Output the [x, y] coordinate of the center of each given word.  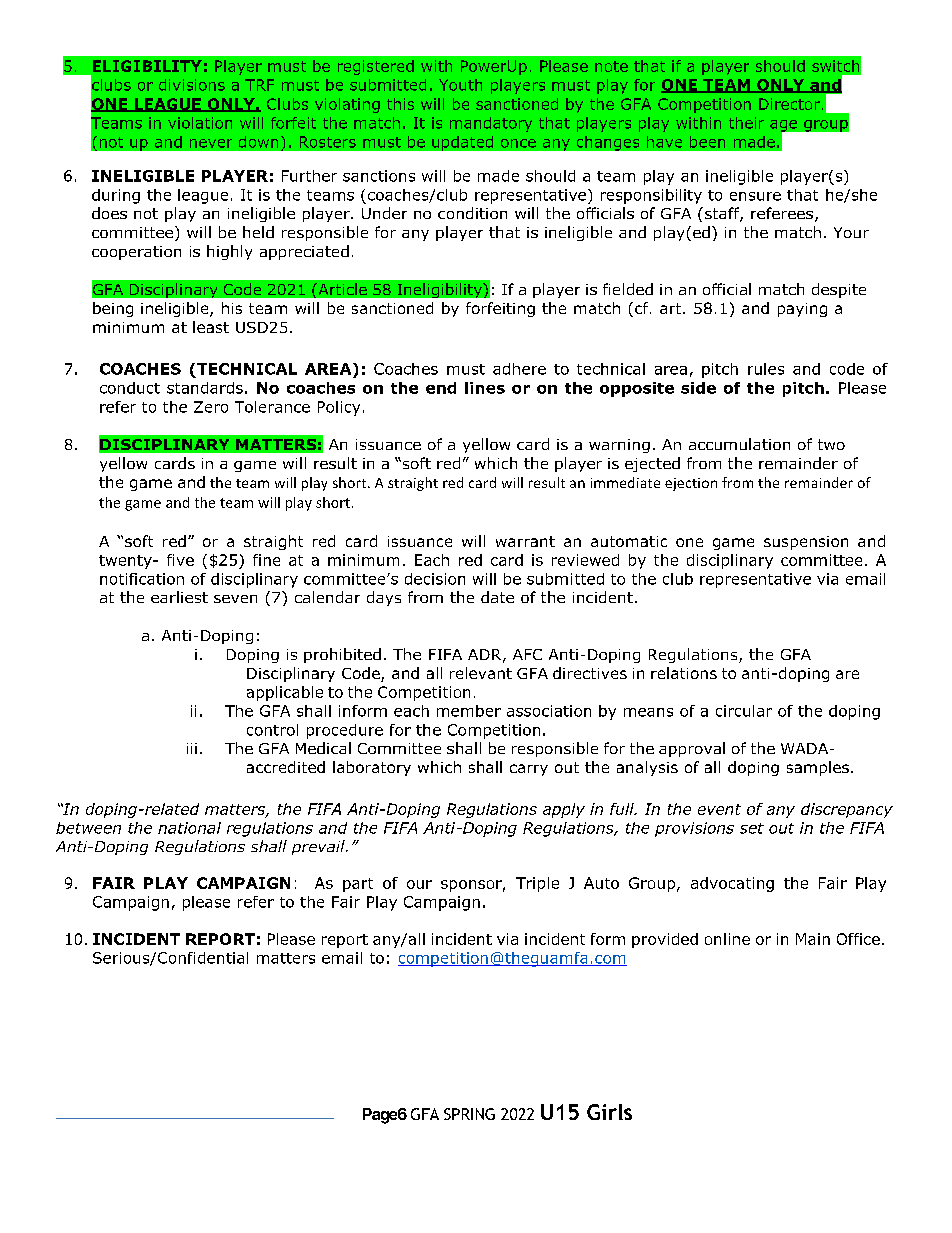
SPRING [469, 1114]
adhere [519, 369]
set [752, 828]
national [189, 828]
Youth [460, 85]
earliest [179, 597]
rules [766, 369]
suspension [806, 543]
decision [435, 579]
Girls [609, 1112]
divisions [192, 85]
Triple [537, 884]
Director [789, 104]
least [211, 327]
